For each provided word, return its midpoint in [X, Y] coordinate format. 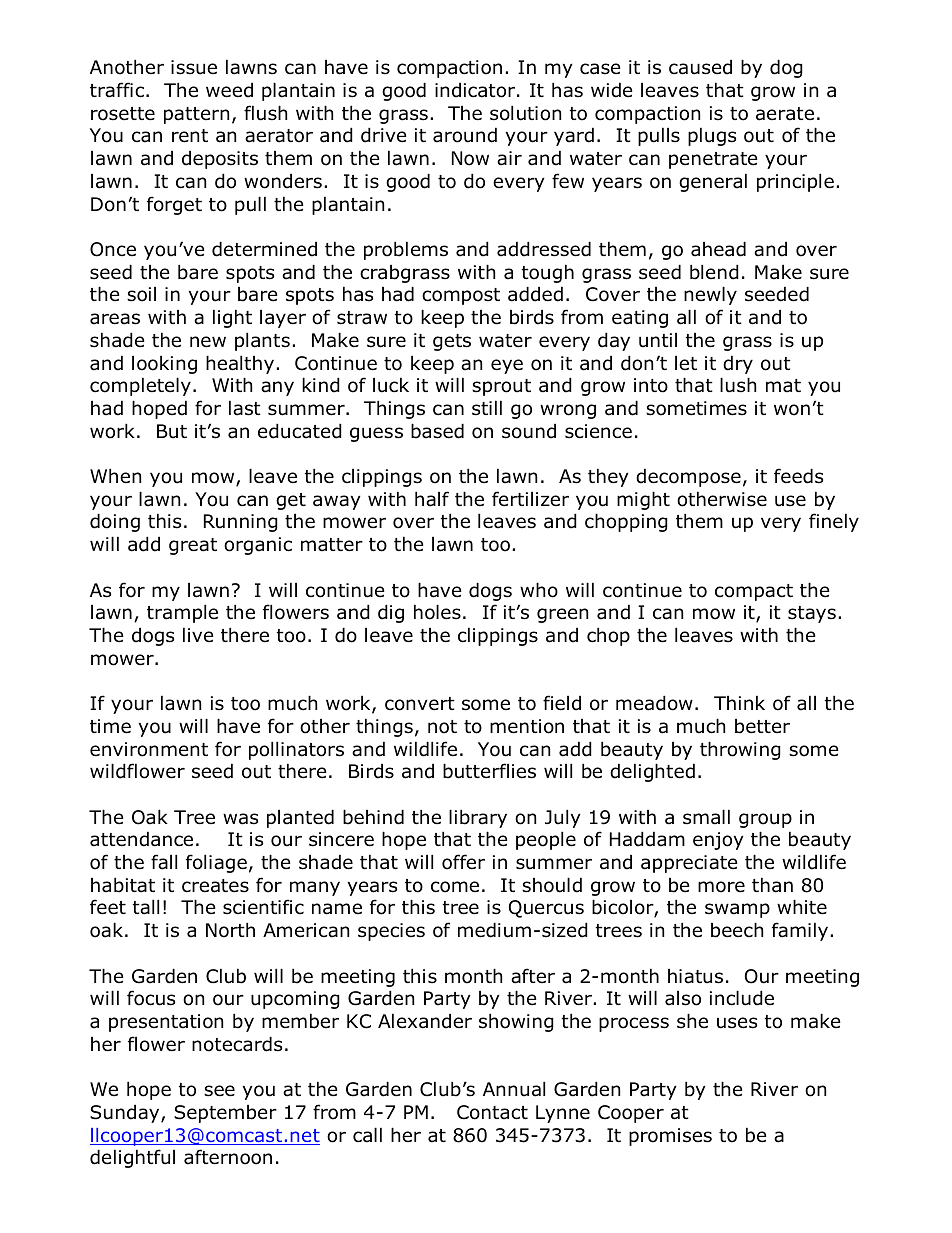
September [225, 1114]
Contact [492, 1112]
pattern [196, 115]
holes [437, 612]
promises [670, 1137]
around [465, 135]
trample [182, 613]
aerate [785, 114]
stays [812, 614]
